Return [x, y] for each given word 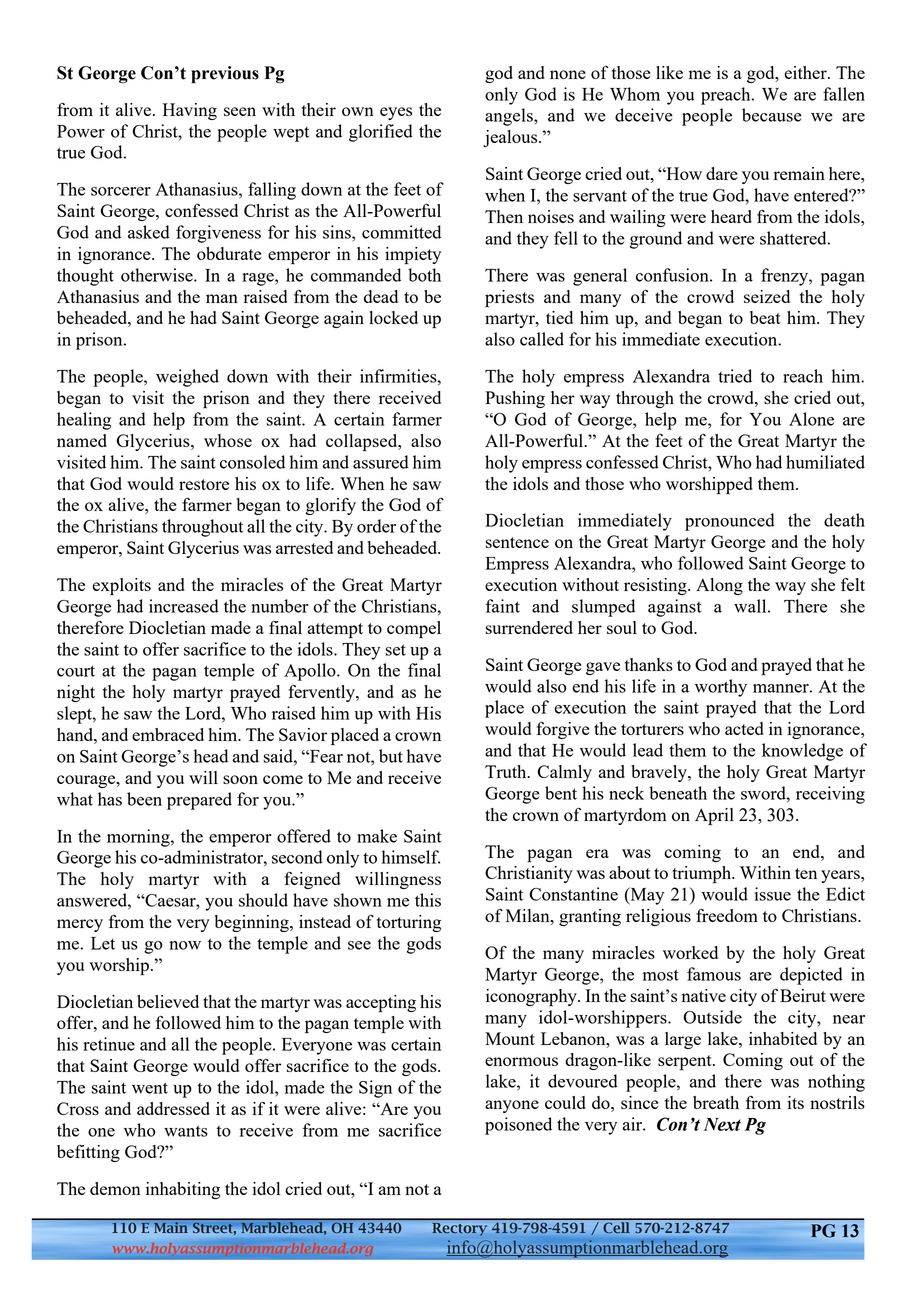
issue [773, 894]
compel [414, 629]
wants [186, 1131]
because [772, 115]
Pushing [515, 399]
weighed [187, 378]
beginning [252, 923]
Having [190, 111]
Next [722, 1124]
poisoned [518, 1126]
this [428, 900]
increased [184, 606]
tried [735, 376]
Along [719, 586]
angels [510, 117]
